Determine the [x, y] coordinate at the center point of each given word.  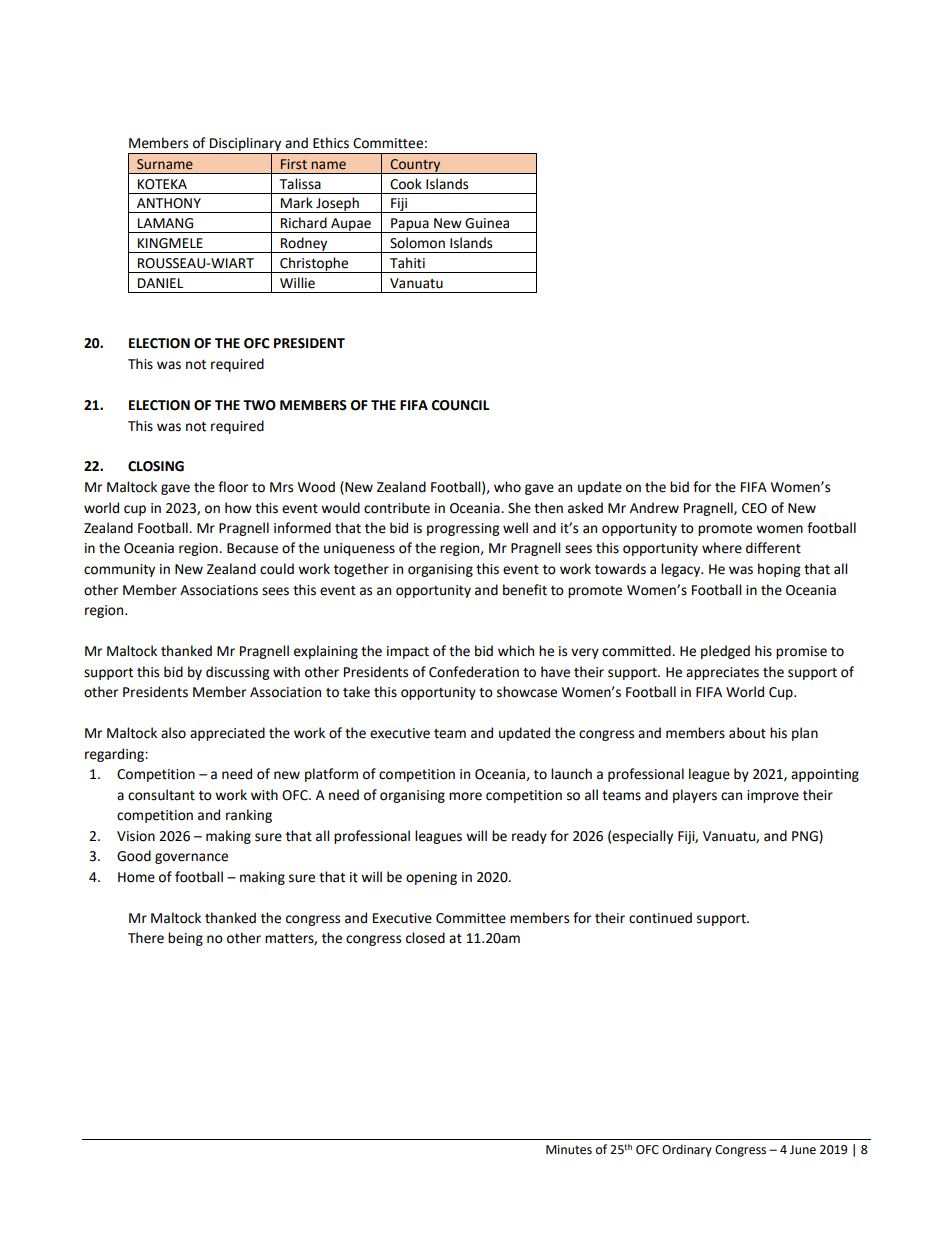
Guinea [487, 223]
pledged [725, 652]
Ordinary [687, 1150]
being [185, 939]
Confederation [474, 672]
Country [415, 166]
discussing [237, 673]
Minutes [569, 1150]
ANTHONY [169, 203]
